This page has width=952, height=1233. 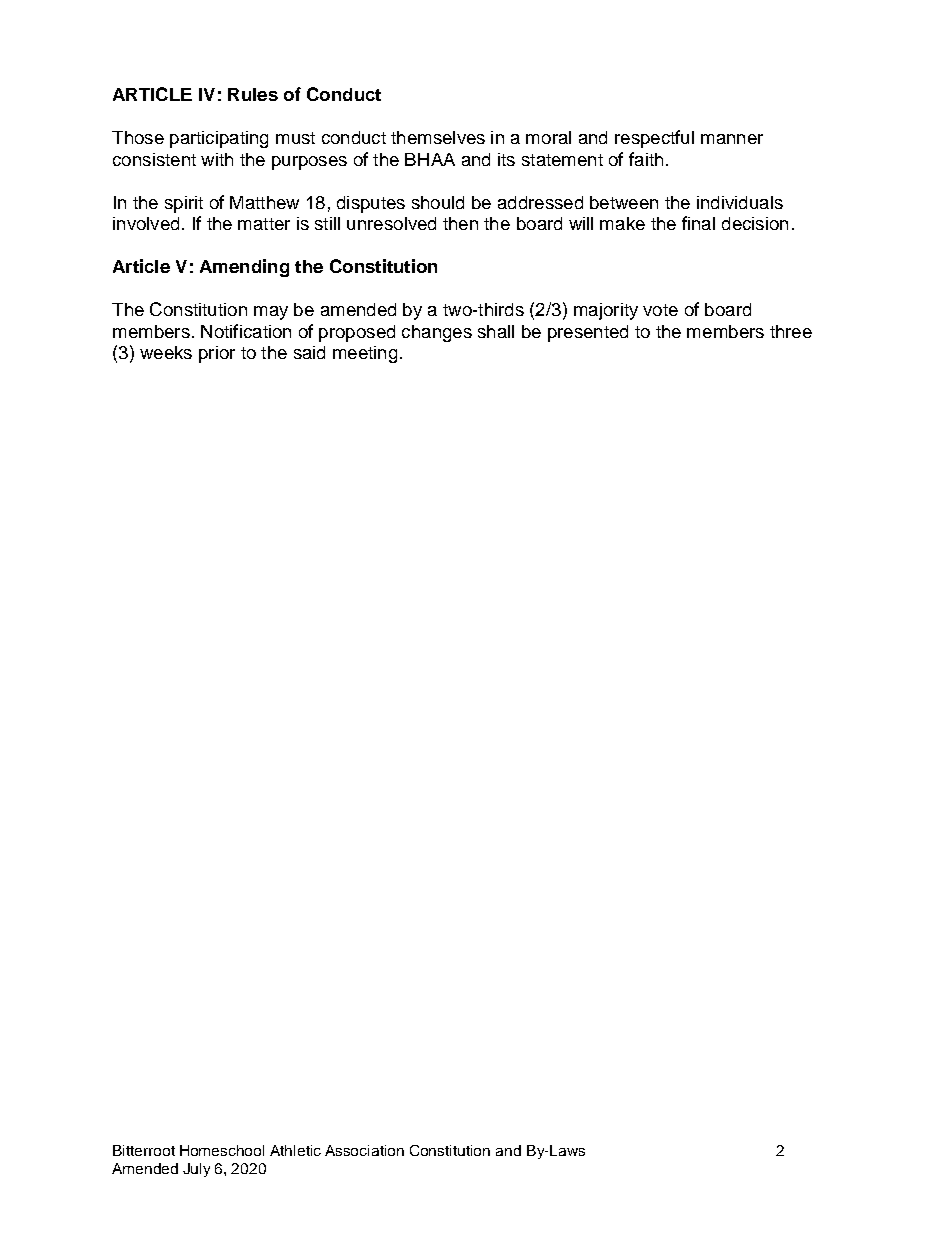 What do you see at coordinates (588, 333) in the page?
I see `presented` at bounding box center [588, 333].
